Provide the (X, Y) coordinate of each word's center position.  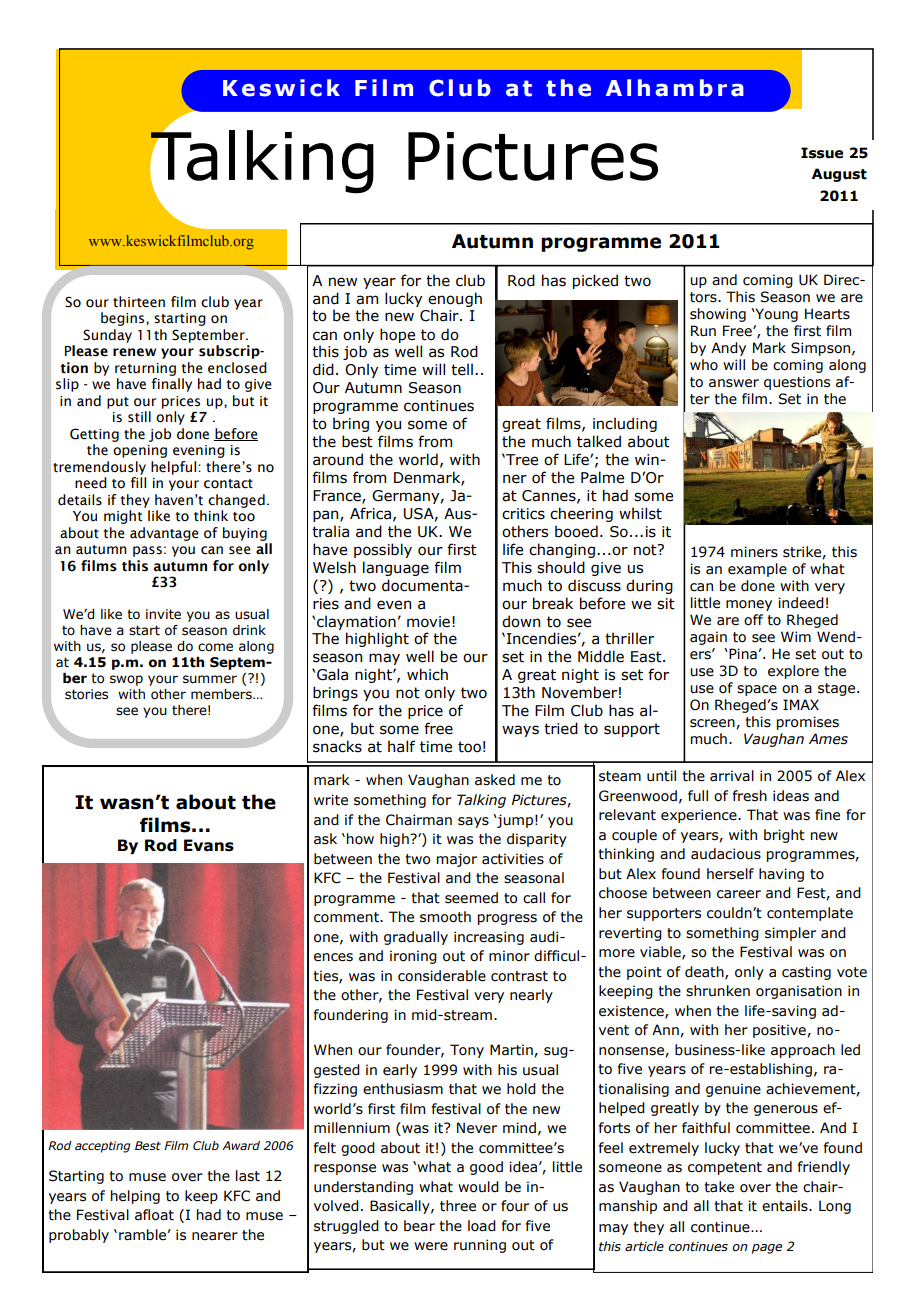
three (458, 1206)
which (427, 674)
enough (455, 299)
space (757, 690)
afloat (154, 1215)
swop (126, 680)
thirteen (139, 302)
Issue (822, 153)
